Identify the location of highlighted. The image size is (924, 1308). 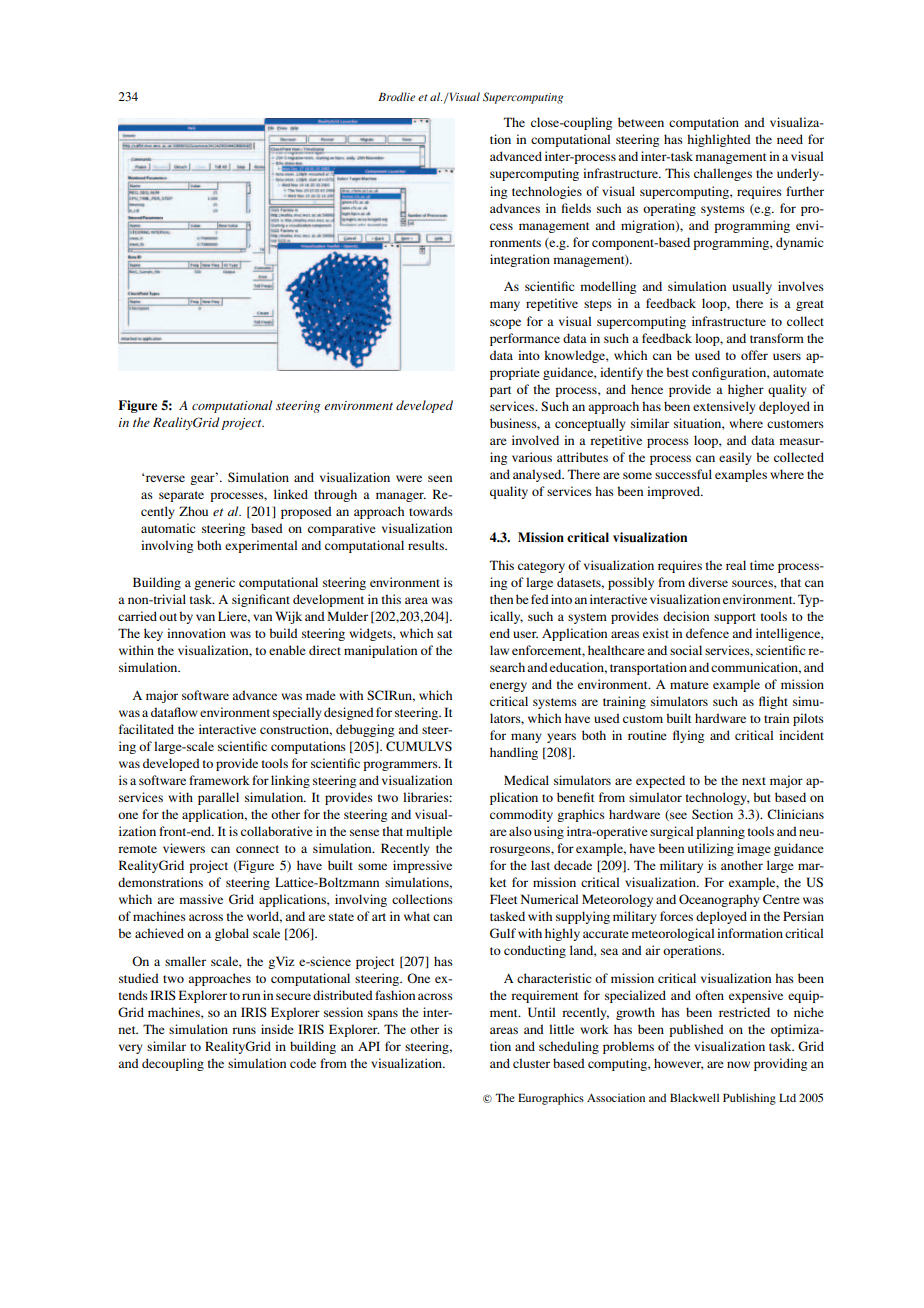
(719, 140).
